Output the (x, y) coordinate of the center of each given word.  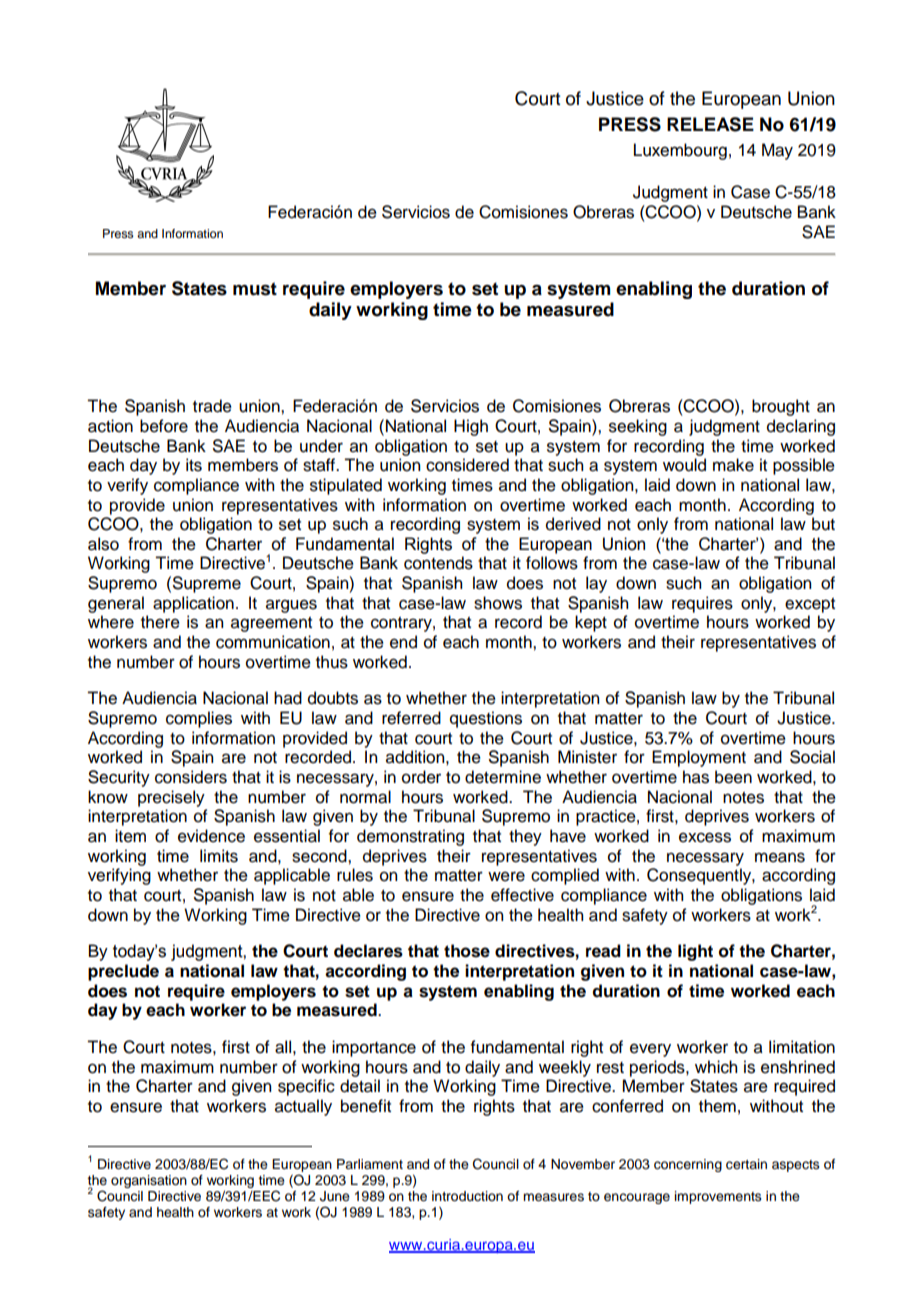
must (255, 289)
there (160, 622)
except (810, 605)
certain (746, 1164)
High (471, 427)
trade (212, 406)
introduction (467, 1196)
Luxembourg (680, 151)
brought (781, 407)
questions (486, 719)
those (467, 951)
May (777, 151)
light (695, 952)
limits (219, 856)
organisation (149, 1181)
